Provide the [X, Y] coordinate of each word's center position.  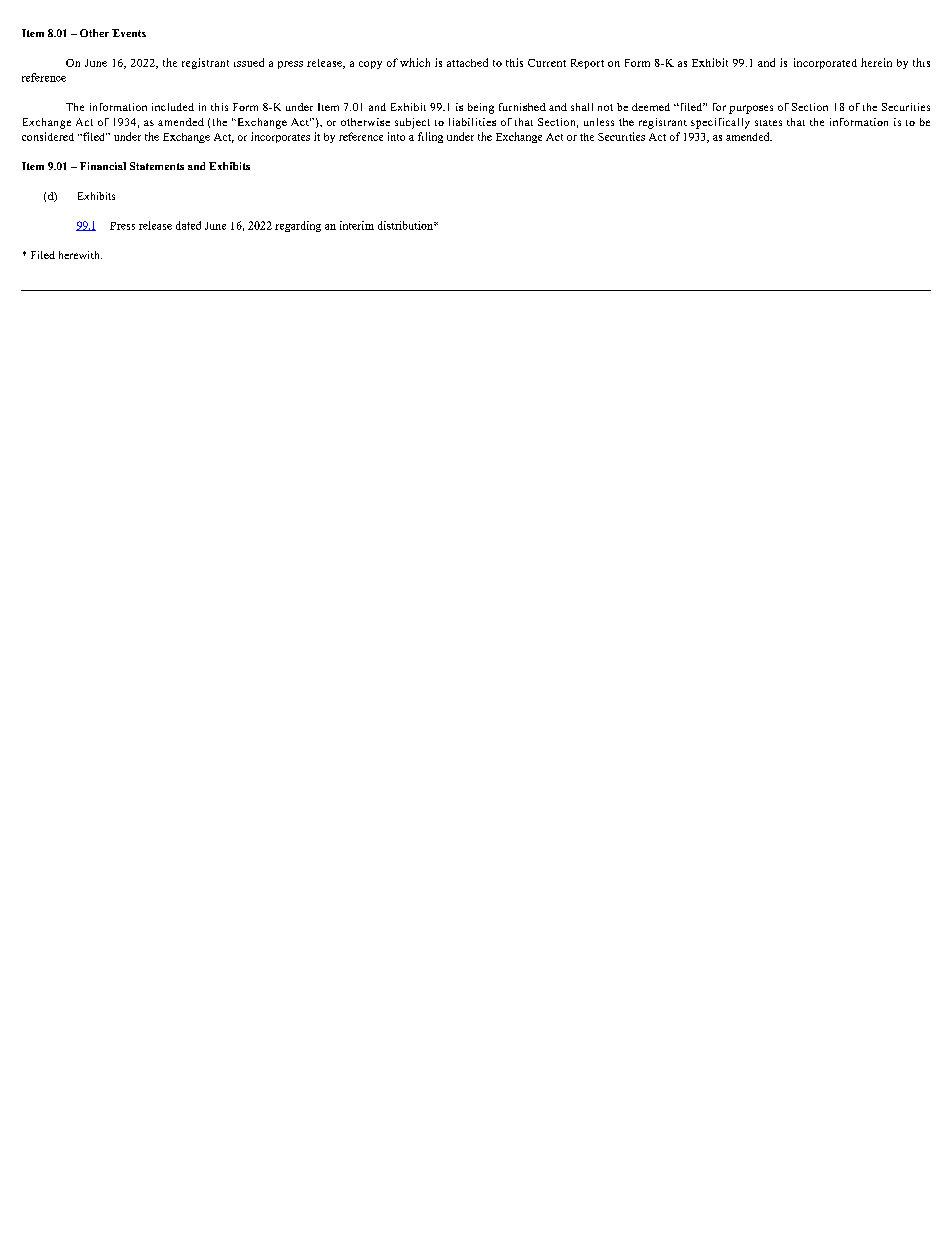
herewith [80, 255]
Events [129, 33]
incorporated [825, 63]
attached [467, 62]
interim [357, 225]
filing [430, 137]
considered [48, 136]
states [768, 123]
